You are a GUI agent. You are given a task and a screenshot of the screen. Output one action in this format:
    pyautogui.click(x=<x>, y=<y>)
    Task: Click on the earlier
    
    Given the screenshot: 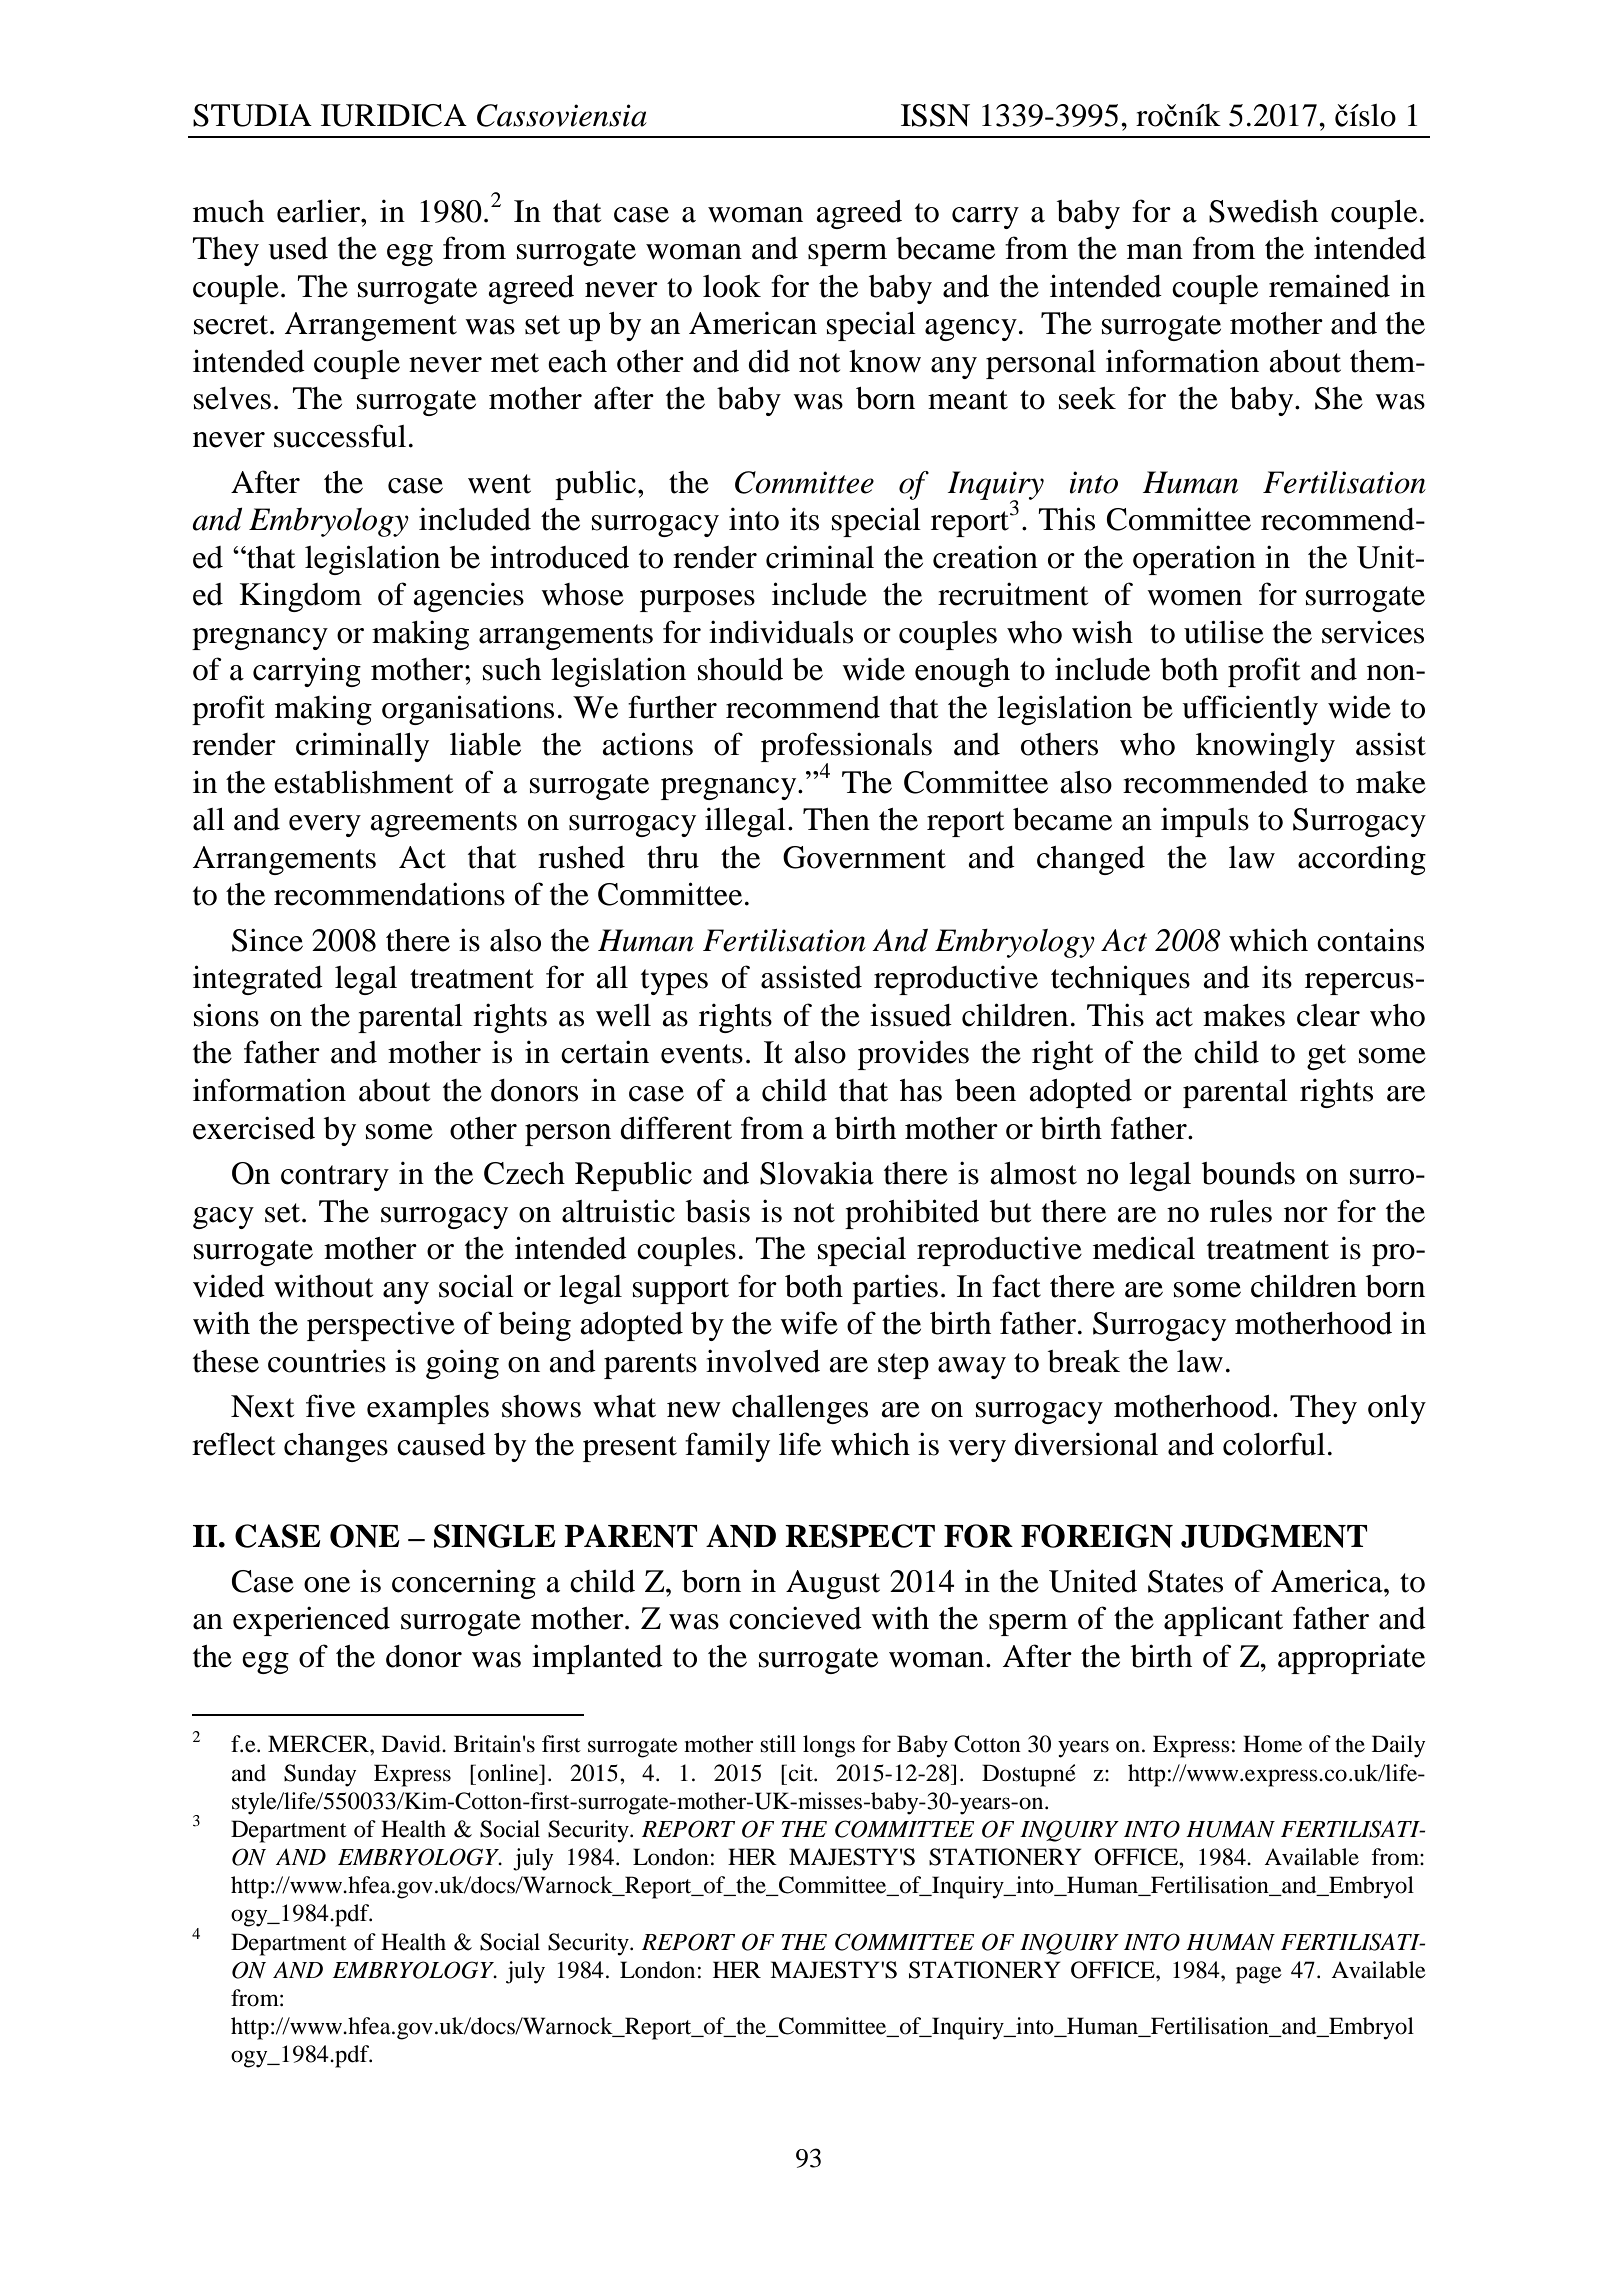 What is the action you would take?
    pyautogui.click(x=320, y=211)
